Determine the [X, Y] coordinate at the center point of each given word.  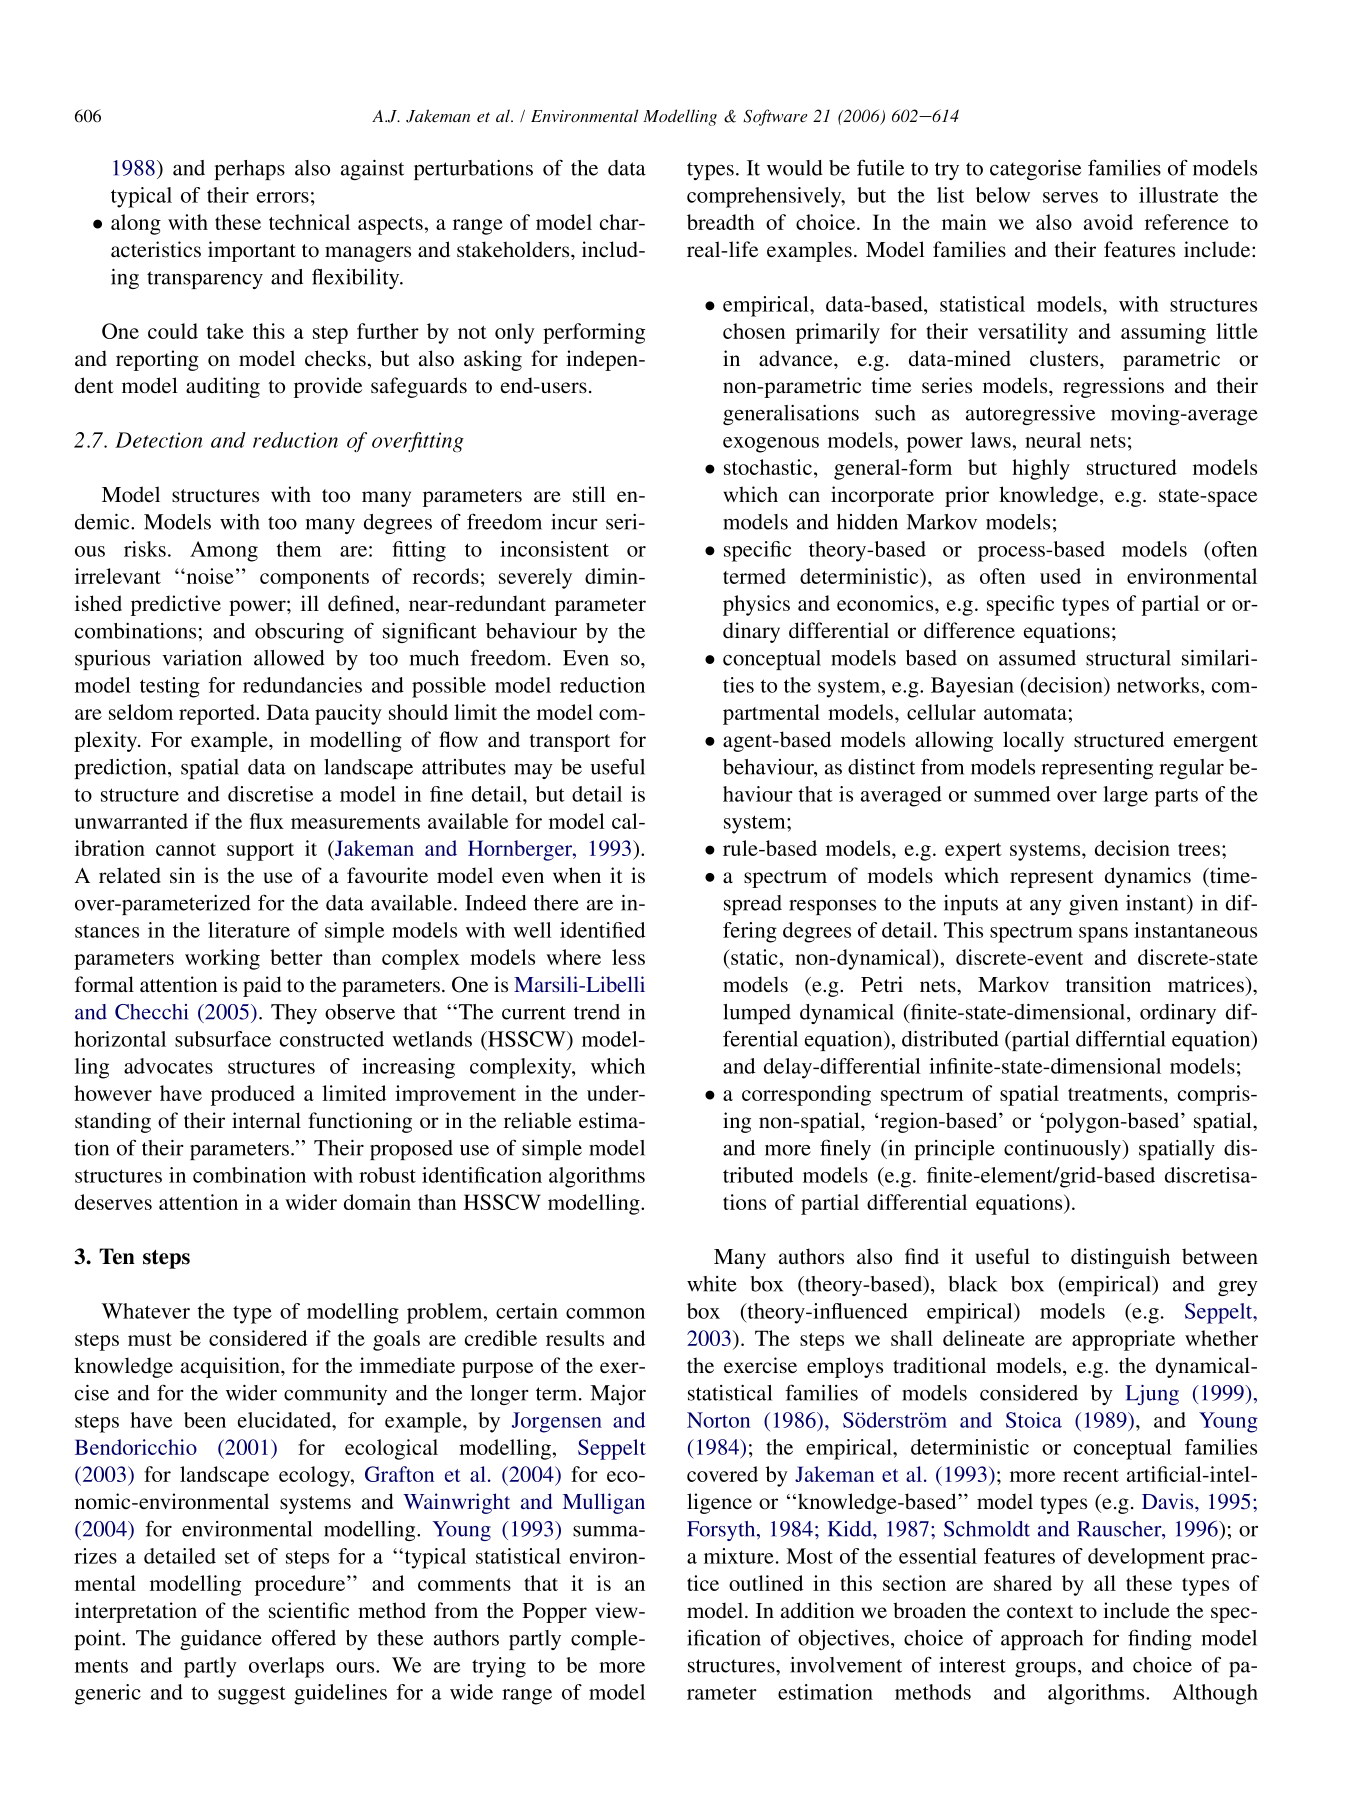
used [1060, 576]
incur [574, 522]
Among [224, 551]
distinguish [1120, 1258]
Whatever [146, 1311]
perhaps [250, 170]
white [712, 1284]
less [628, 957]
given [1093, 905]
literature [249, 930]
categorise [1035, 170]
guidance [221, 1640]
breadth [721, 222]
